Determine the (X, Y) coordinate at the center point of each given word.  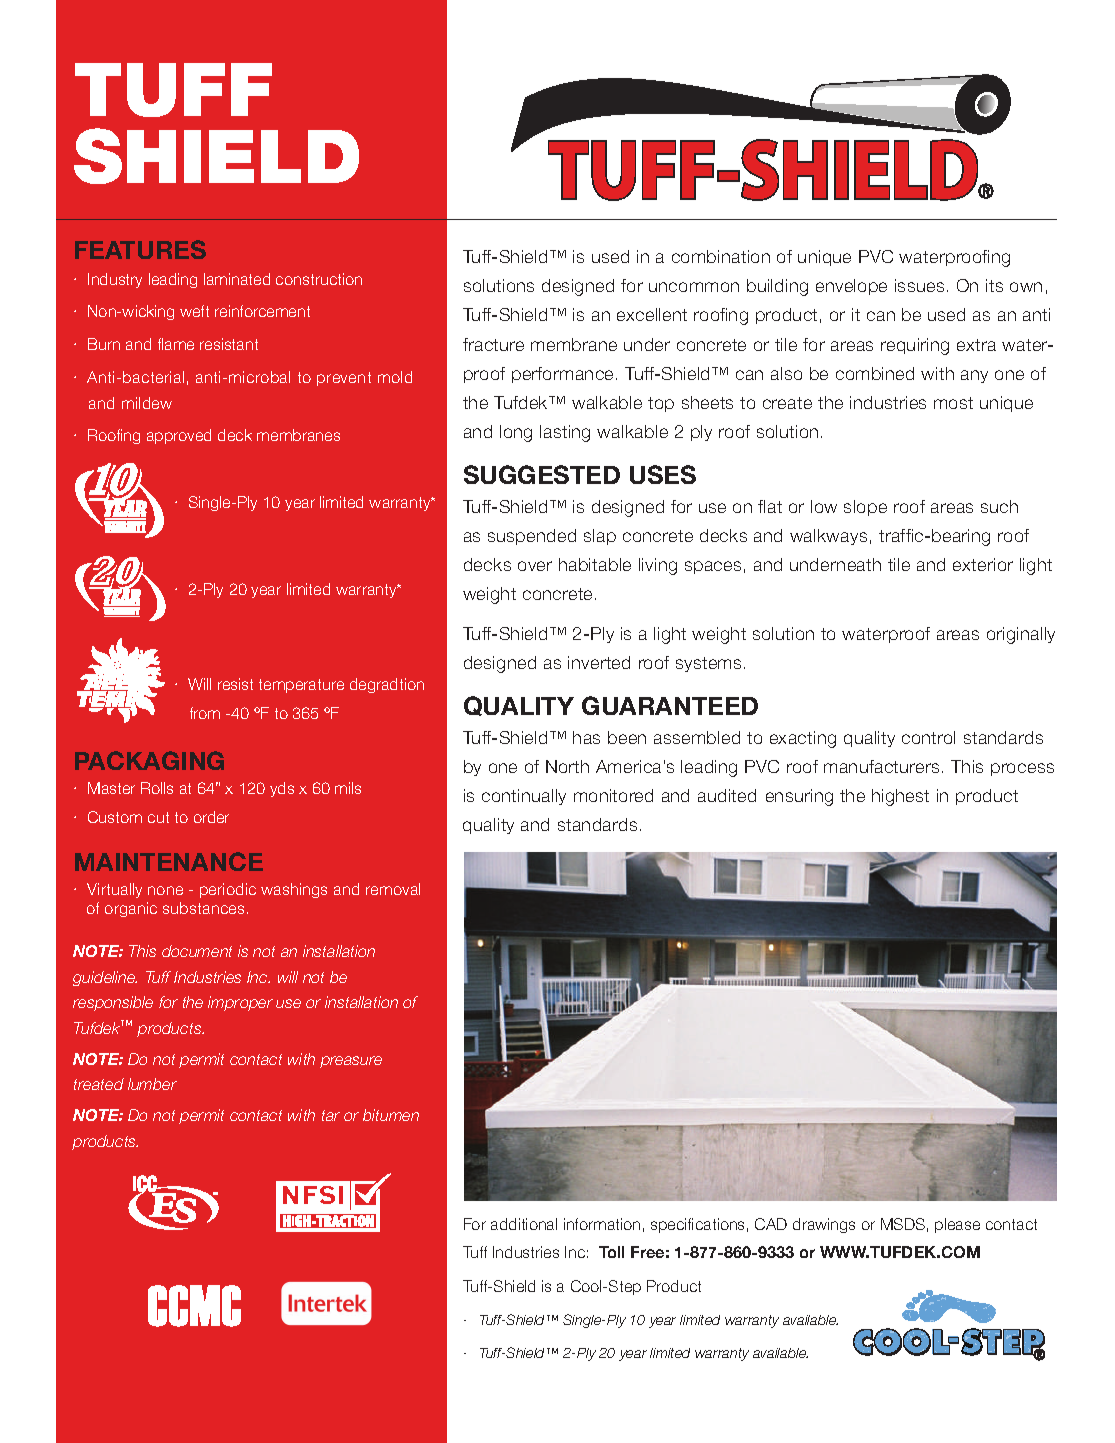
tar (331, 1115)
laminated (237, 279)
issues (919, 285)
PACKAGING (149, 760)
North (567, 766)
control (928, 737)
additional (524, 1224)
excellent (652, 314)
